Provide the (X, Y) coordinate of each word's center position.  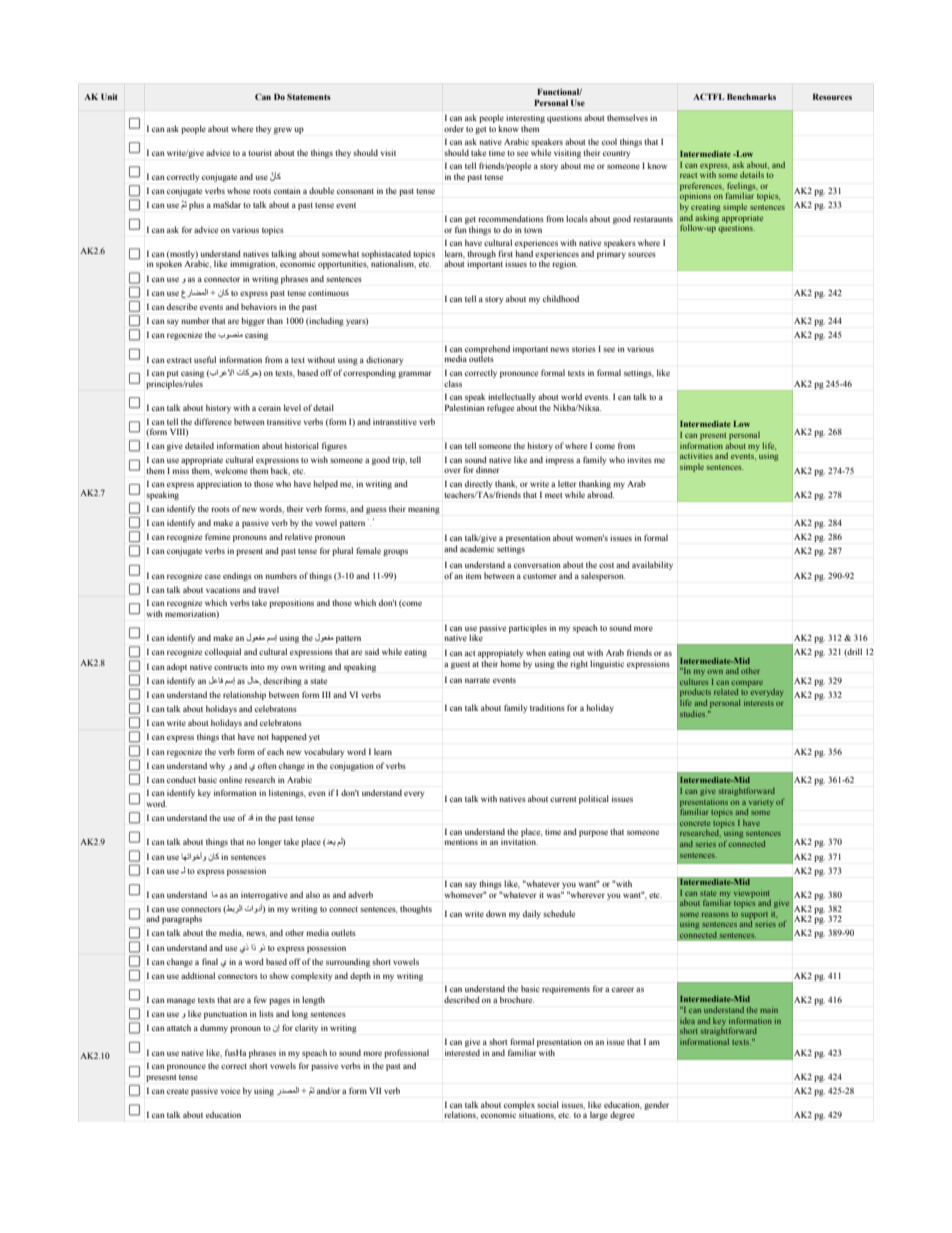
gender (656, 1105)
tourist (260, 152)
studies (693, 714)
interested (462, 1052)
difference (213, 421)
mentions (461, 842)
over (452, 470)
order (454, 128)
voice (230, 1091)
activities (696, 455)
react (688, 175)
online (230, 779)
